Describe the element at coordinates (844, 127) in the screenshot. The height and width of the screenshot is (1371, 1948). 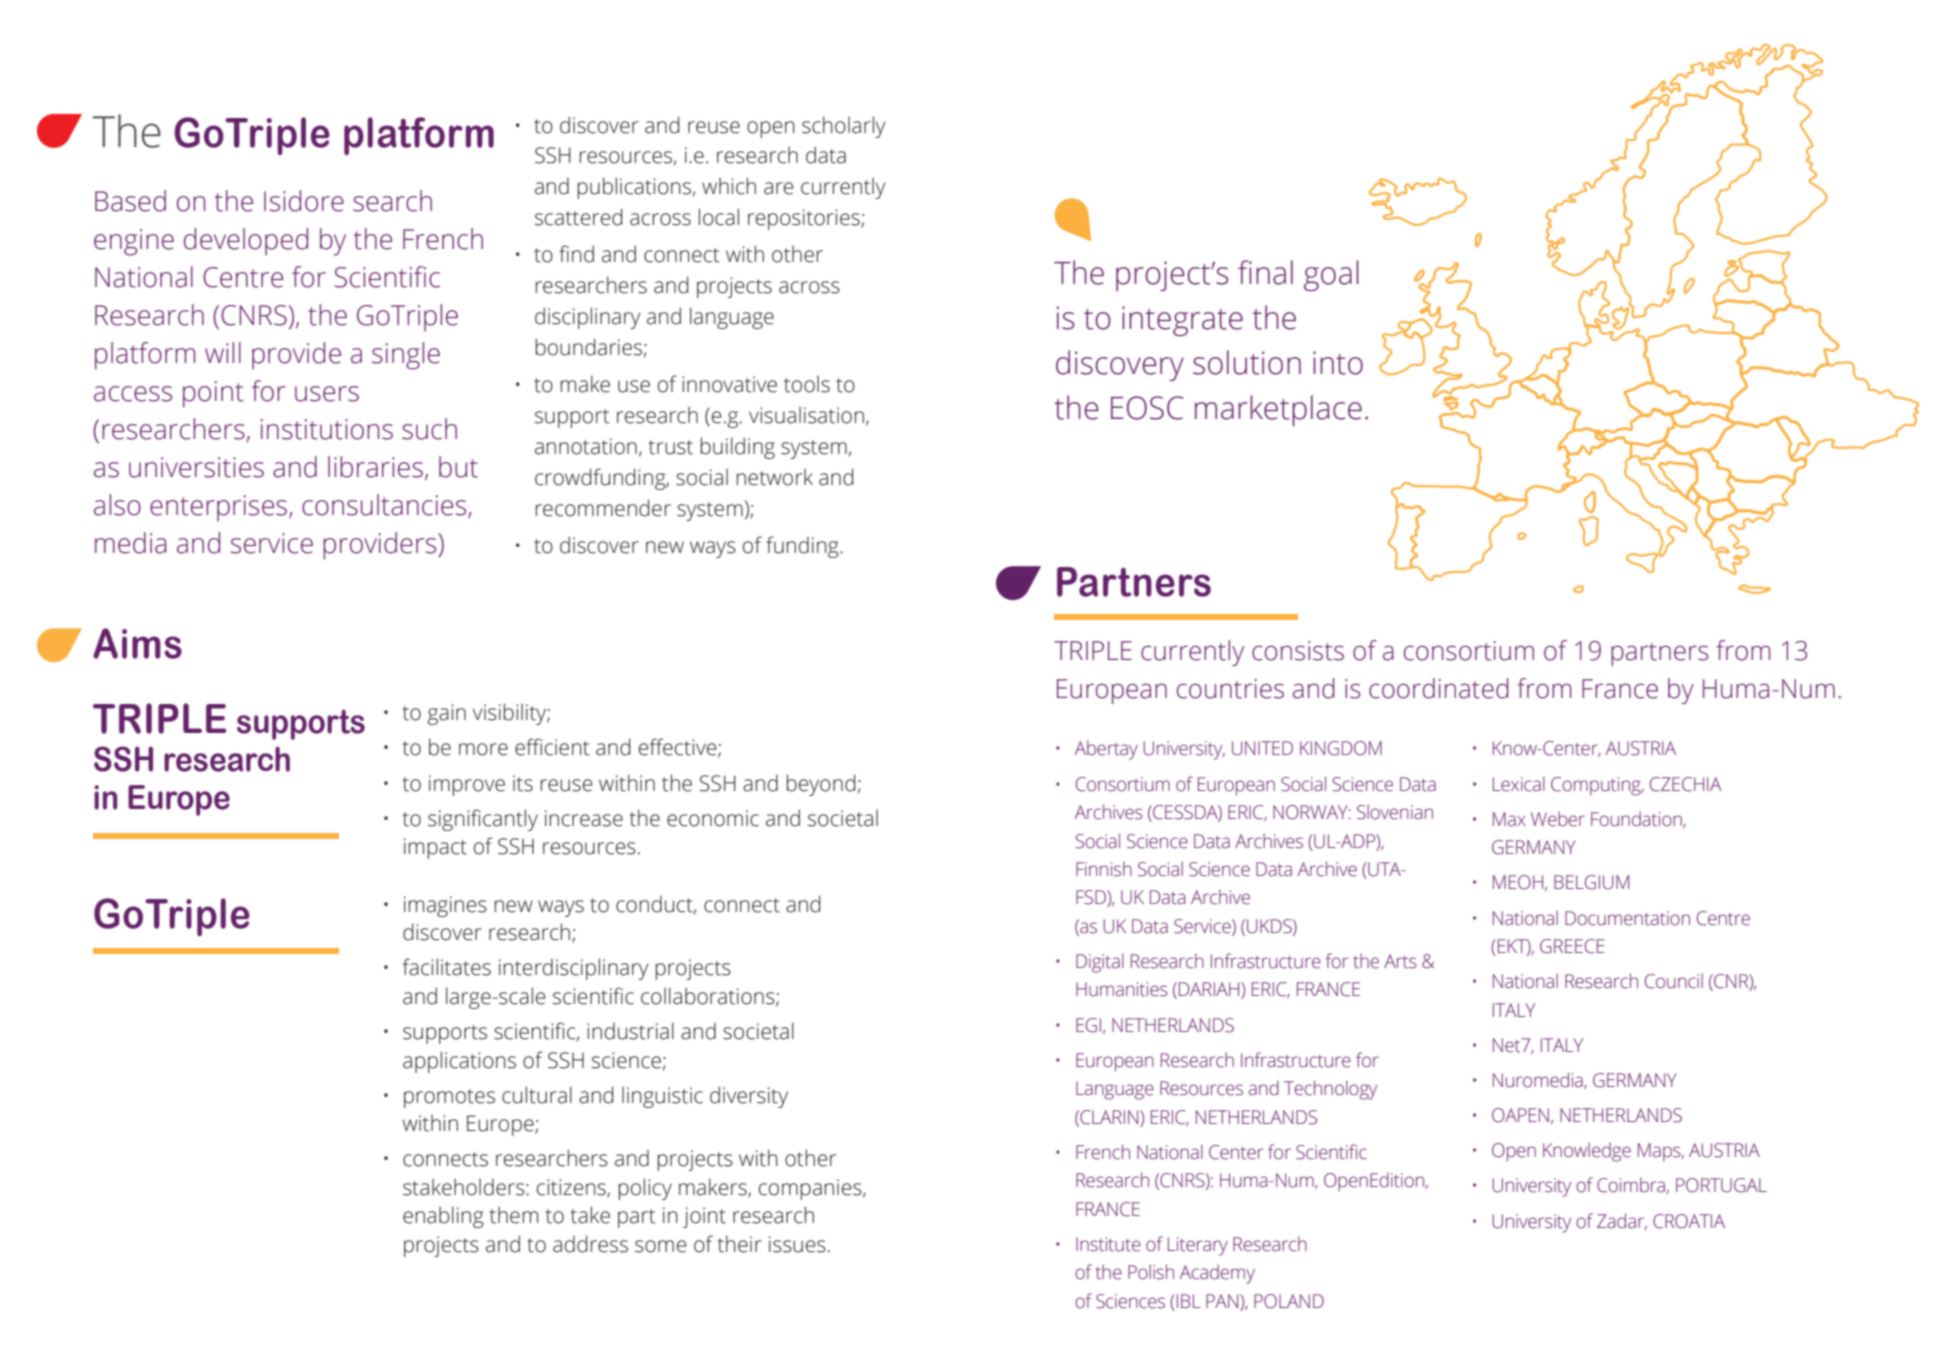
I see `scholarly` at that location.
